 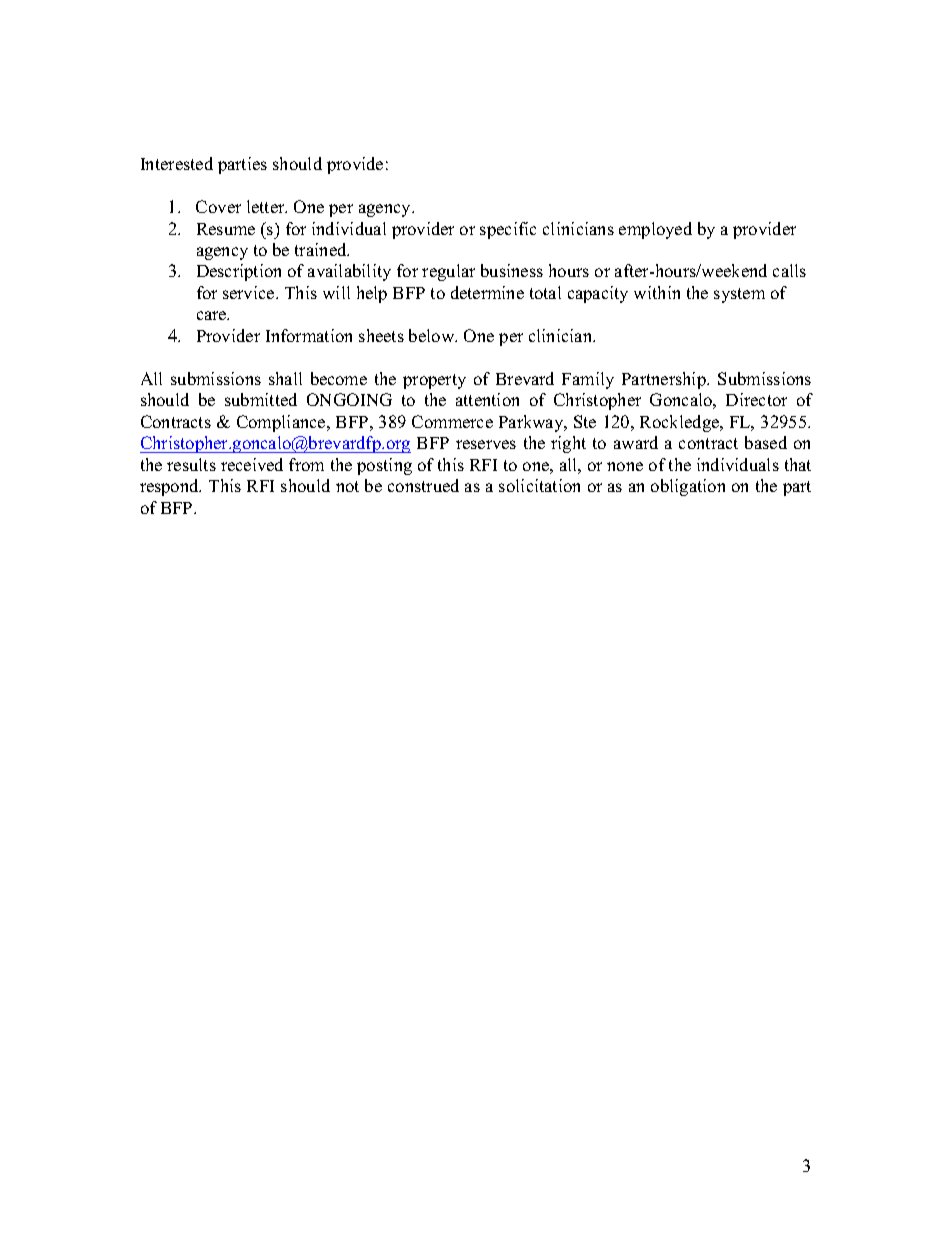 What do you see at coordinates (239, 272) in the page?
I see `Description` at bounding box center [239, 272].
